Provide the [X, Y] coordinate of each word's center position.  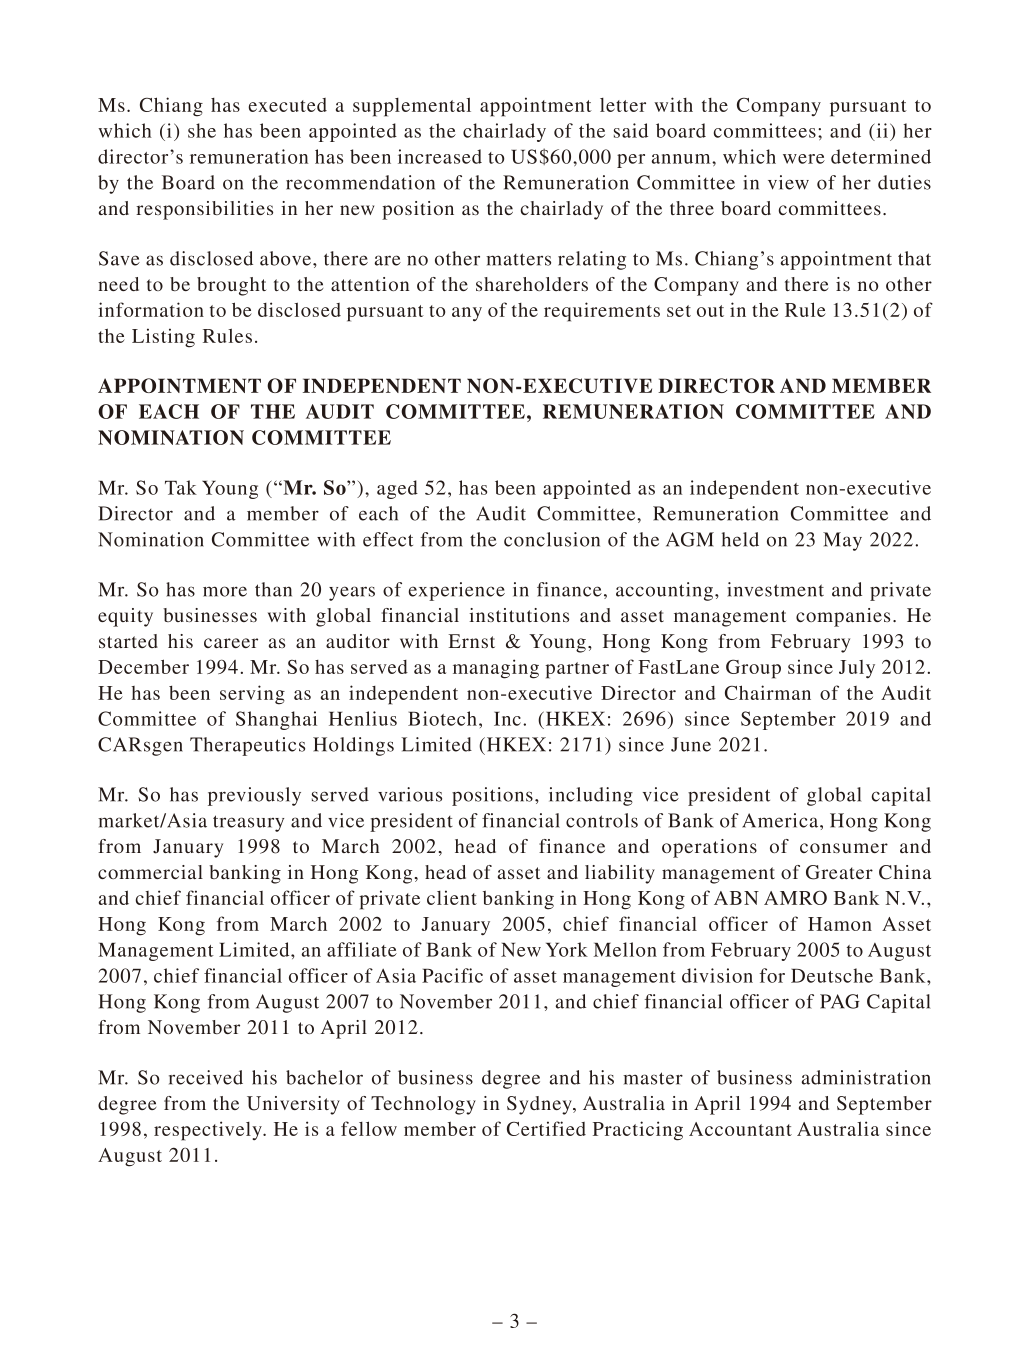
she [202, 130]
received [206, 1077]
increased [440, 156]
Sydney [540, 1105]
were [804, 159]
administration [866, 1077]
